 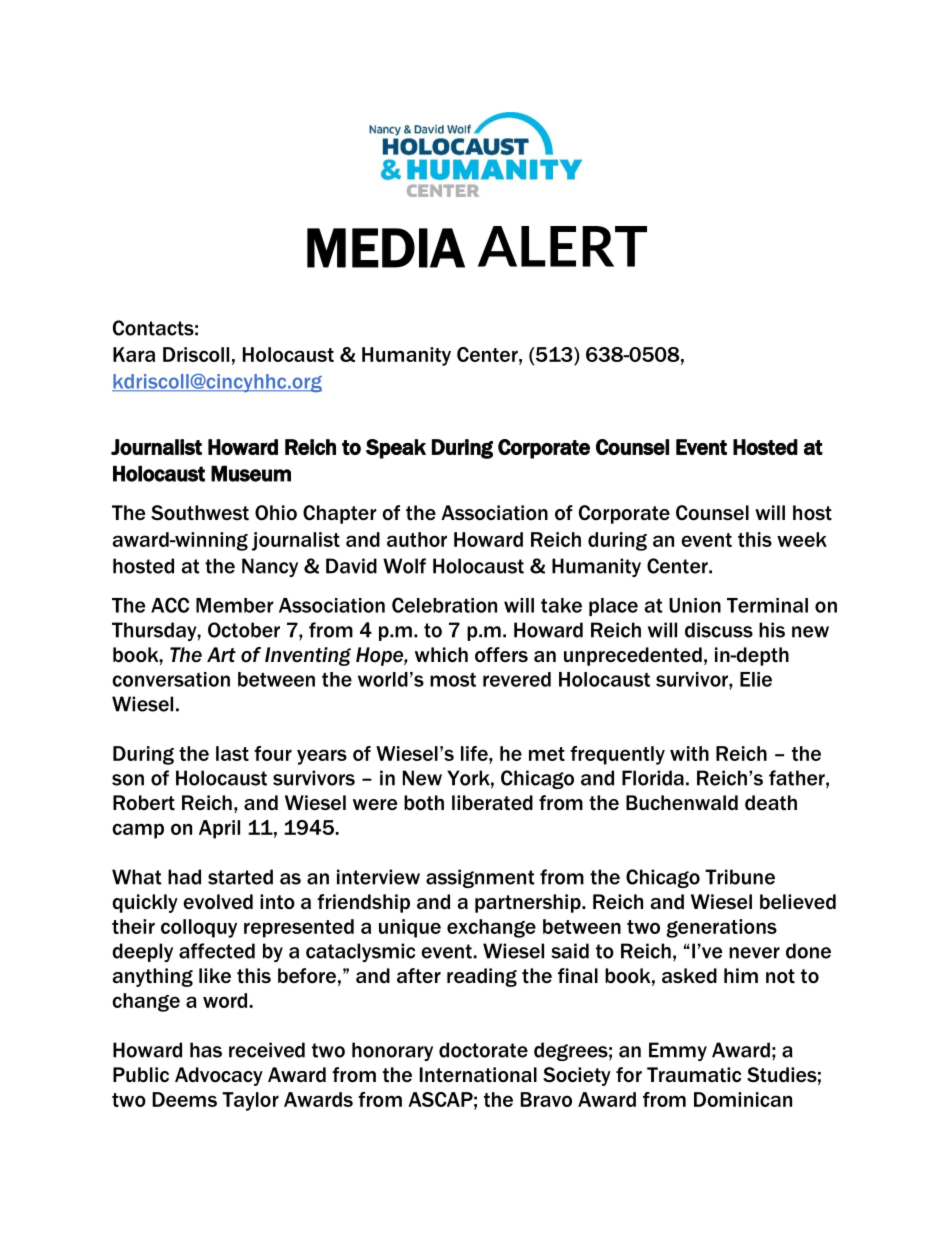 What do you see at coordinates (386, 248) in the image?
I see `MEDIA` at bounding box center [386, 248].
